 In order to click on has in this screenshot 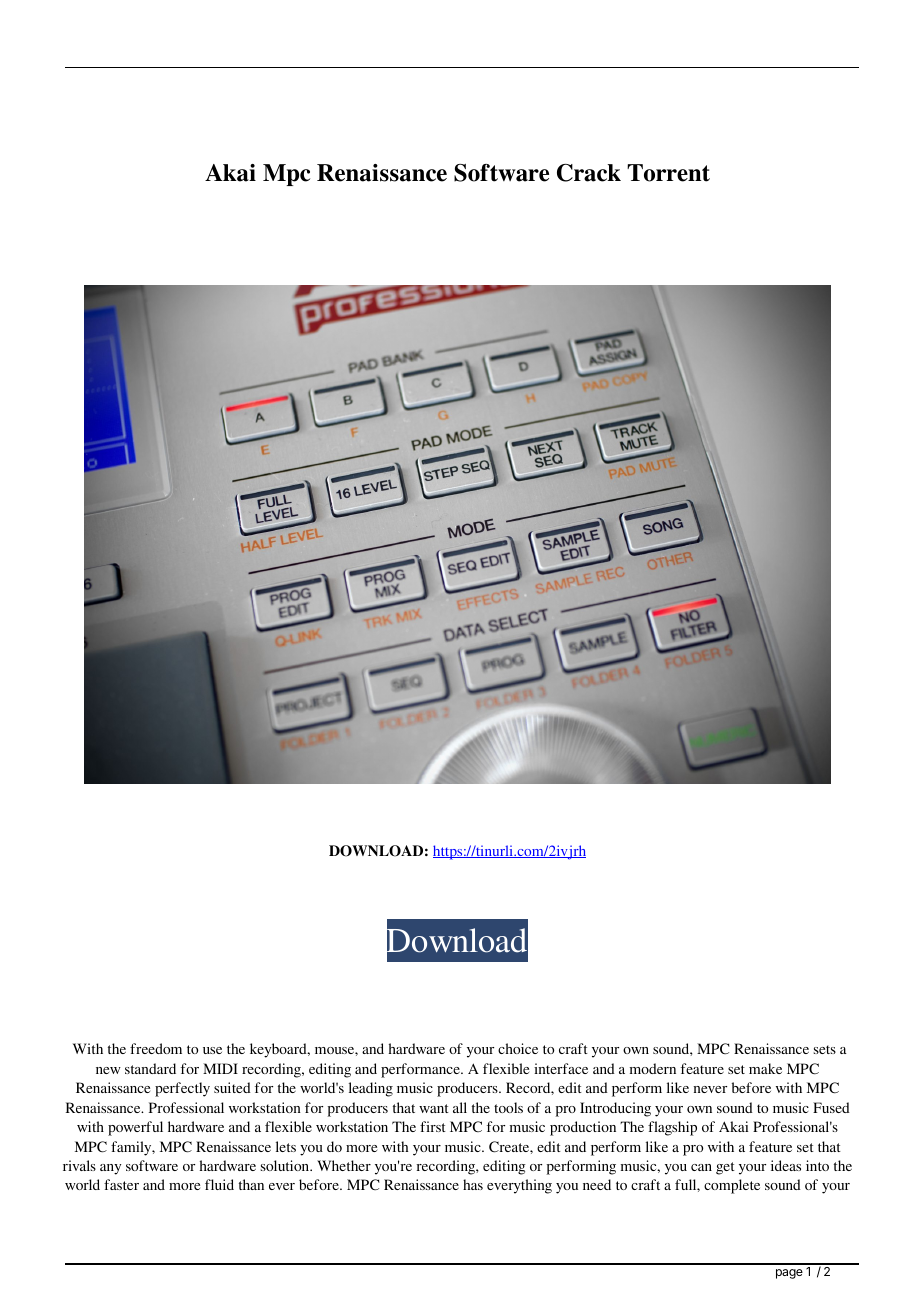, I will do `click(473, 1184)`.
